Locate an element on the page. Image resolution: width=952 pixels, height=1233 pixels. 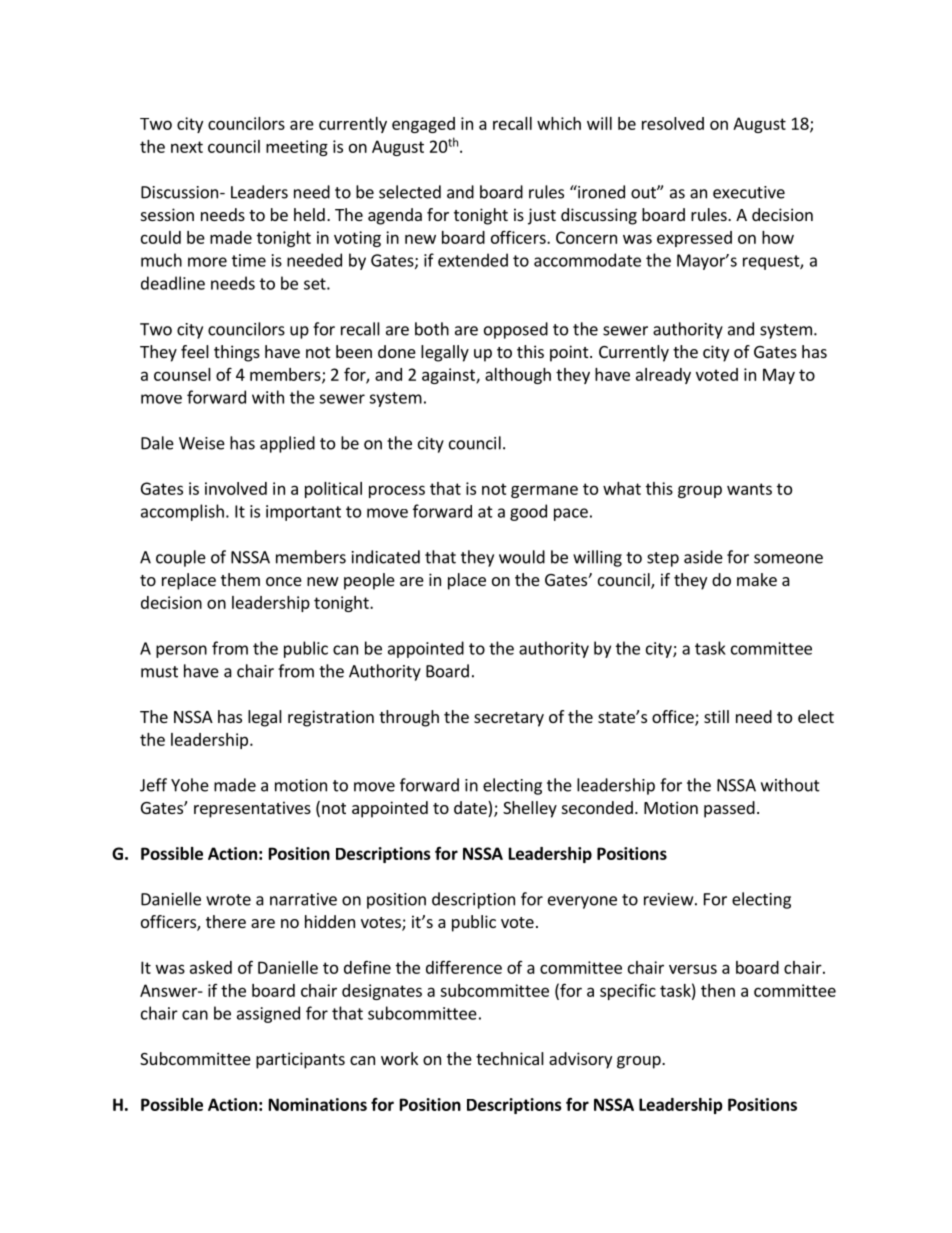
technical is located at coordinates (510, 1058).
